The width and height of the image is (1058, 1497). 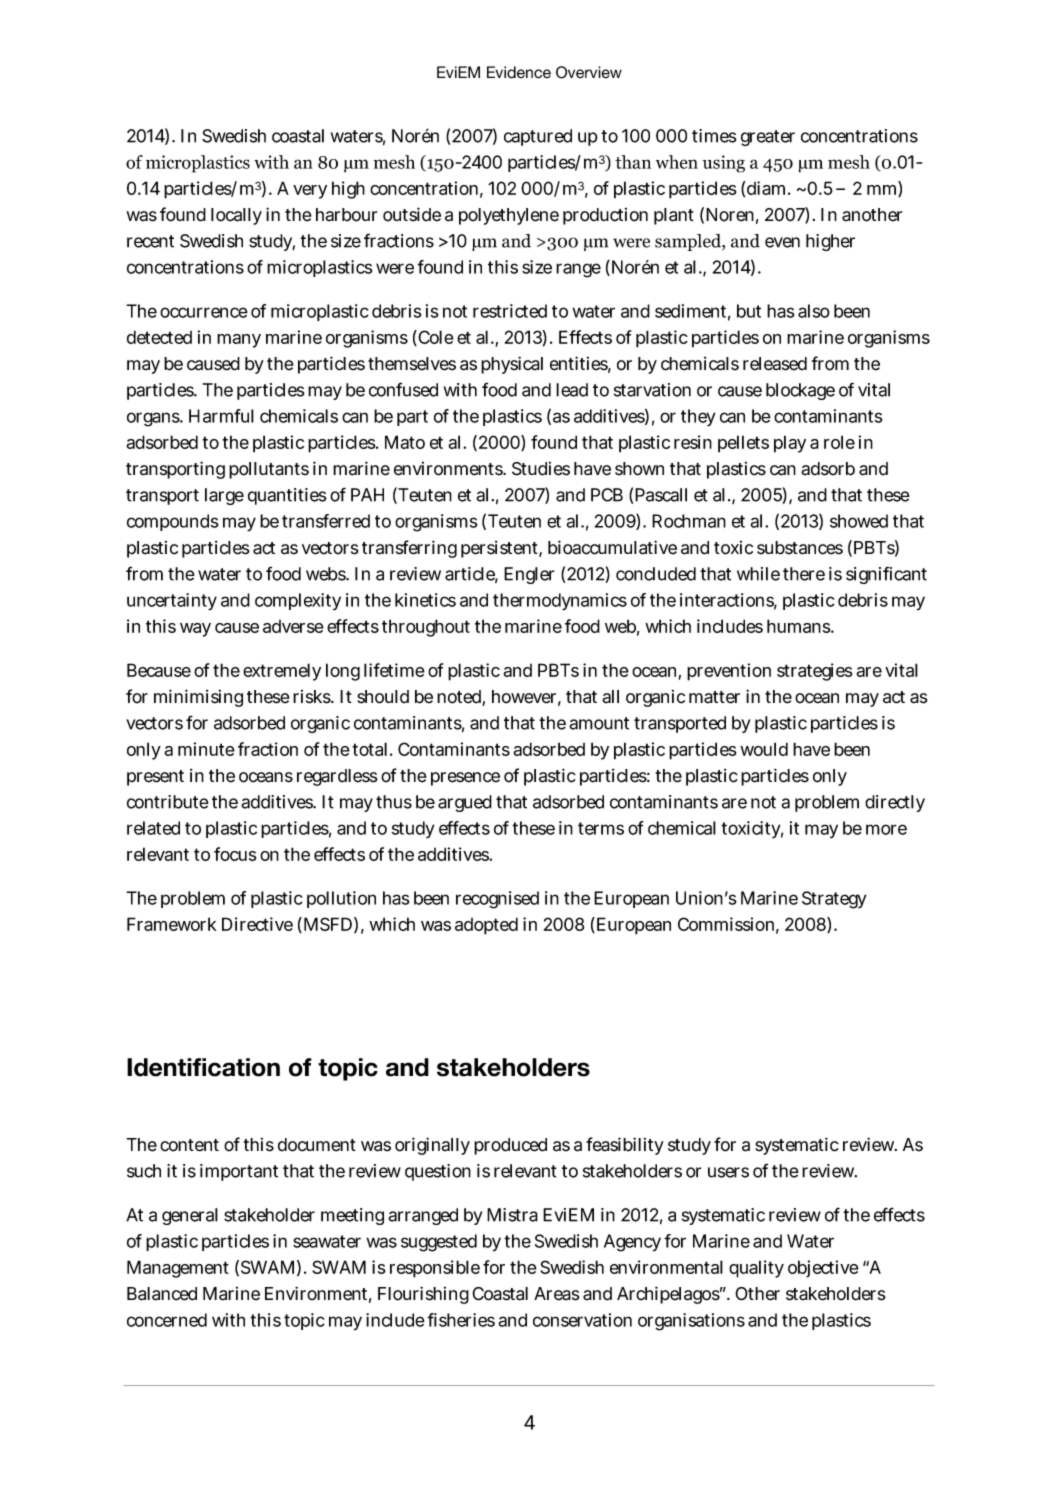 I want to click on greater, so click(x=768, y=138).
